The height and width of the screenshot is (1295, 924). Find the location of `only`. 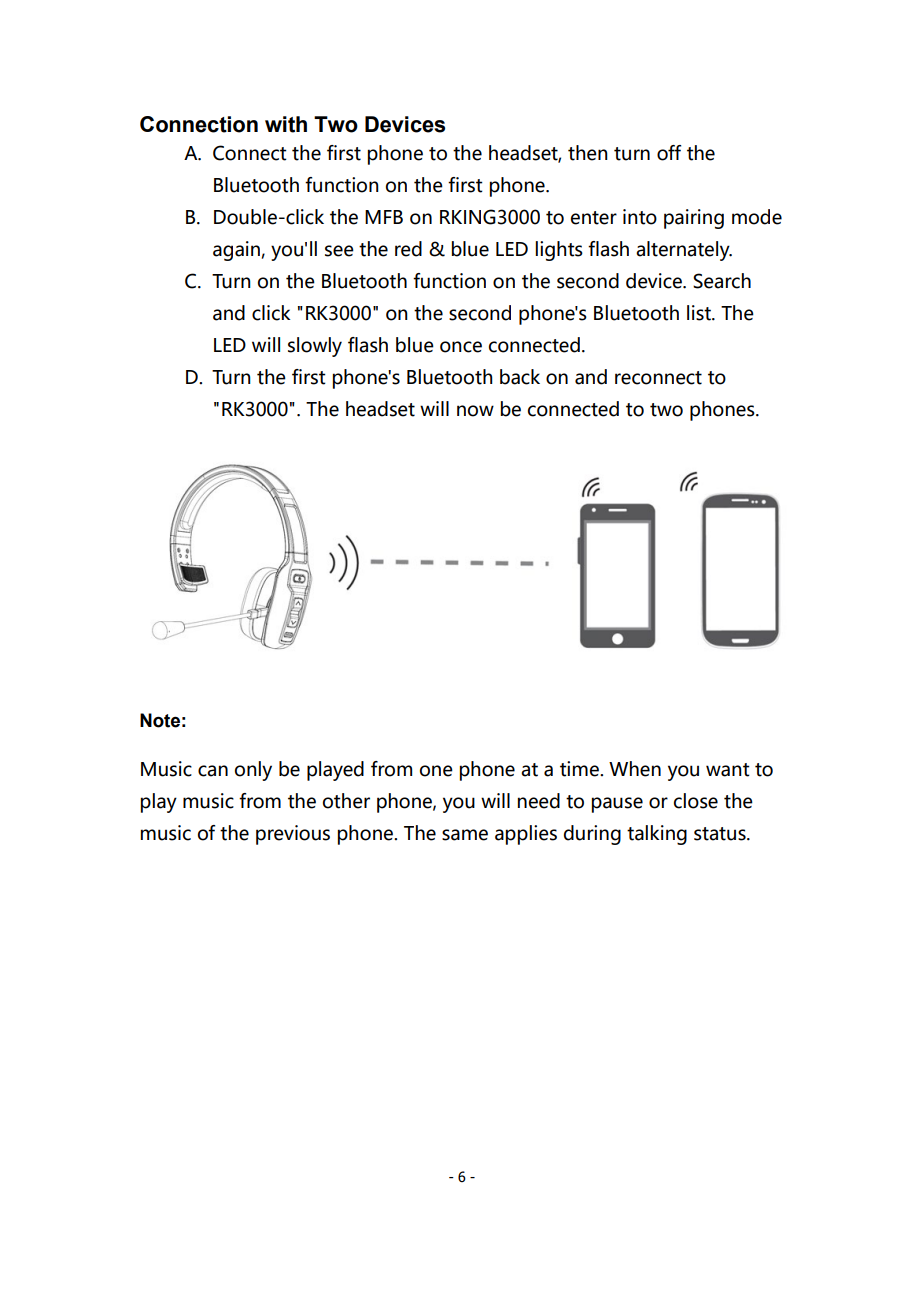

only is located at coordinates (253, 771).
